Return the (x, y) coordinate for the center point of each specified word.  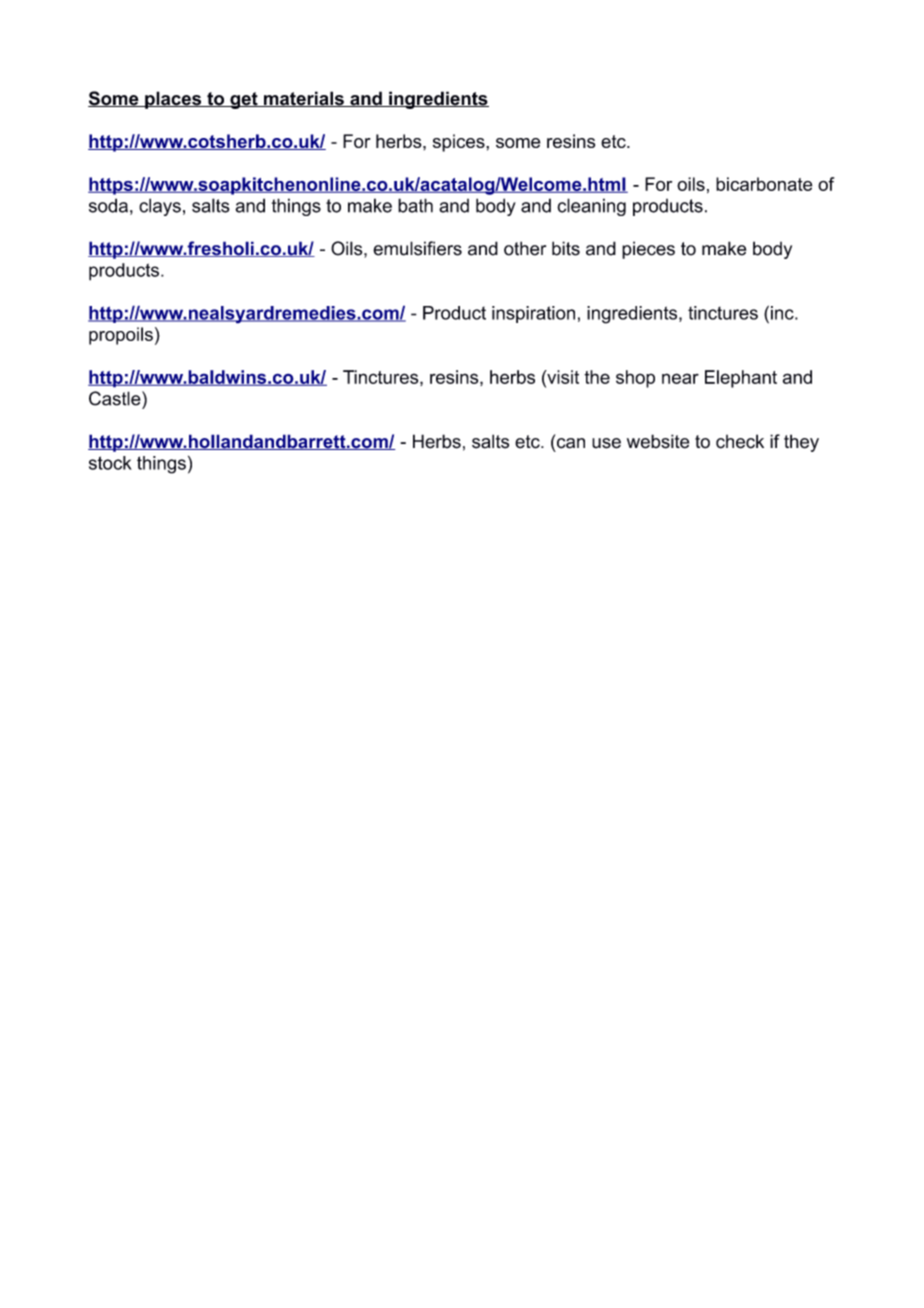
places (173, 100)
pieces (648, 250)
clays (160, 207)
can (571, 443)
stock (110, 463)
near (680, 378)
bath (415, 205)
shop (635, 379)
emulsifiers (417, 248)
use (606, 443)
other (525, 248)
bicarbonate (764, 184)
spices (460, 143)
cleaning (591, 207)
